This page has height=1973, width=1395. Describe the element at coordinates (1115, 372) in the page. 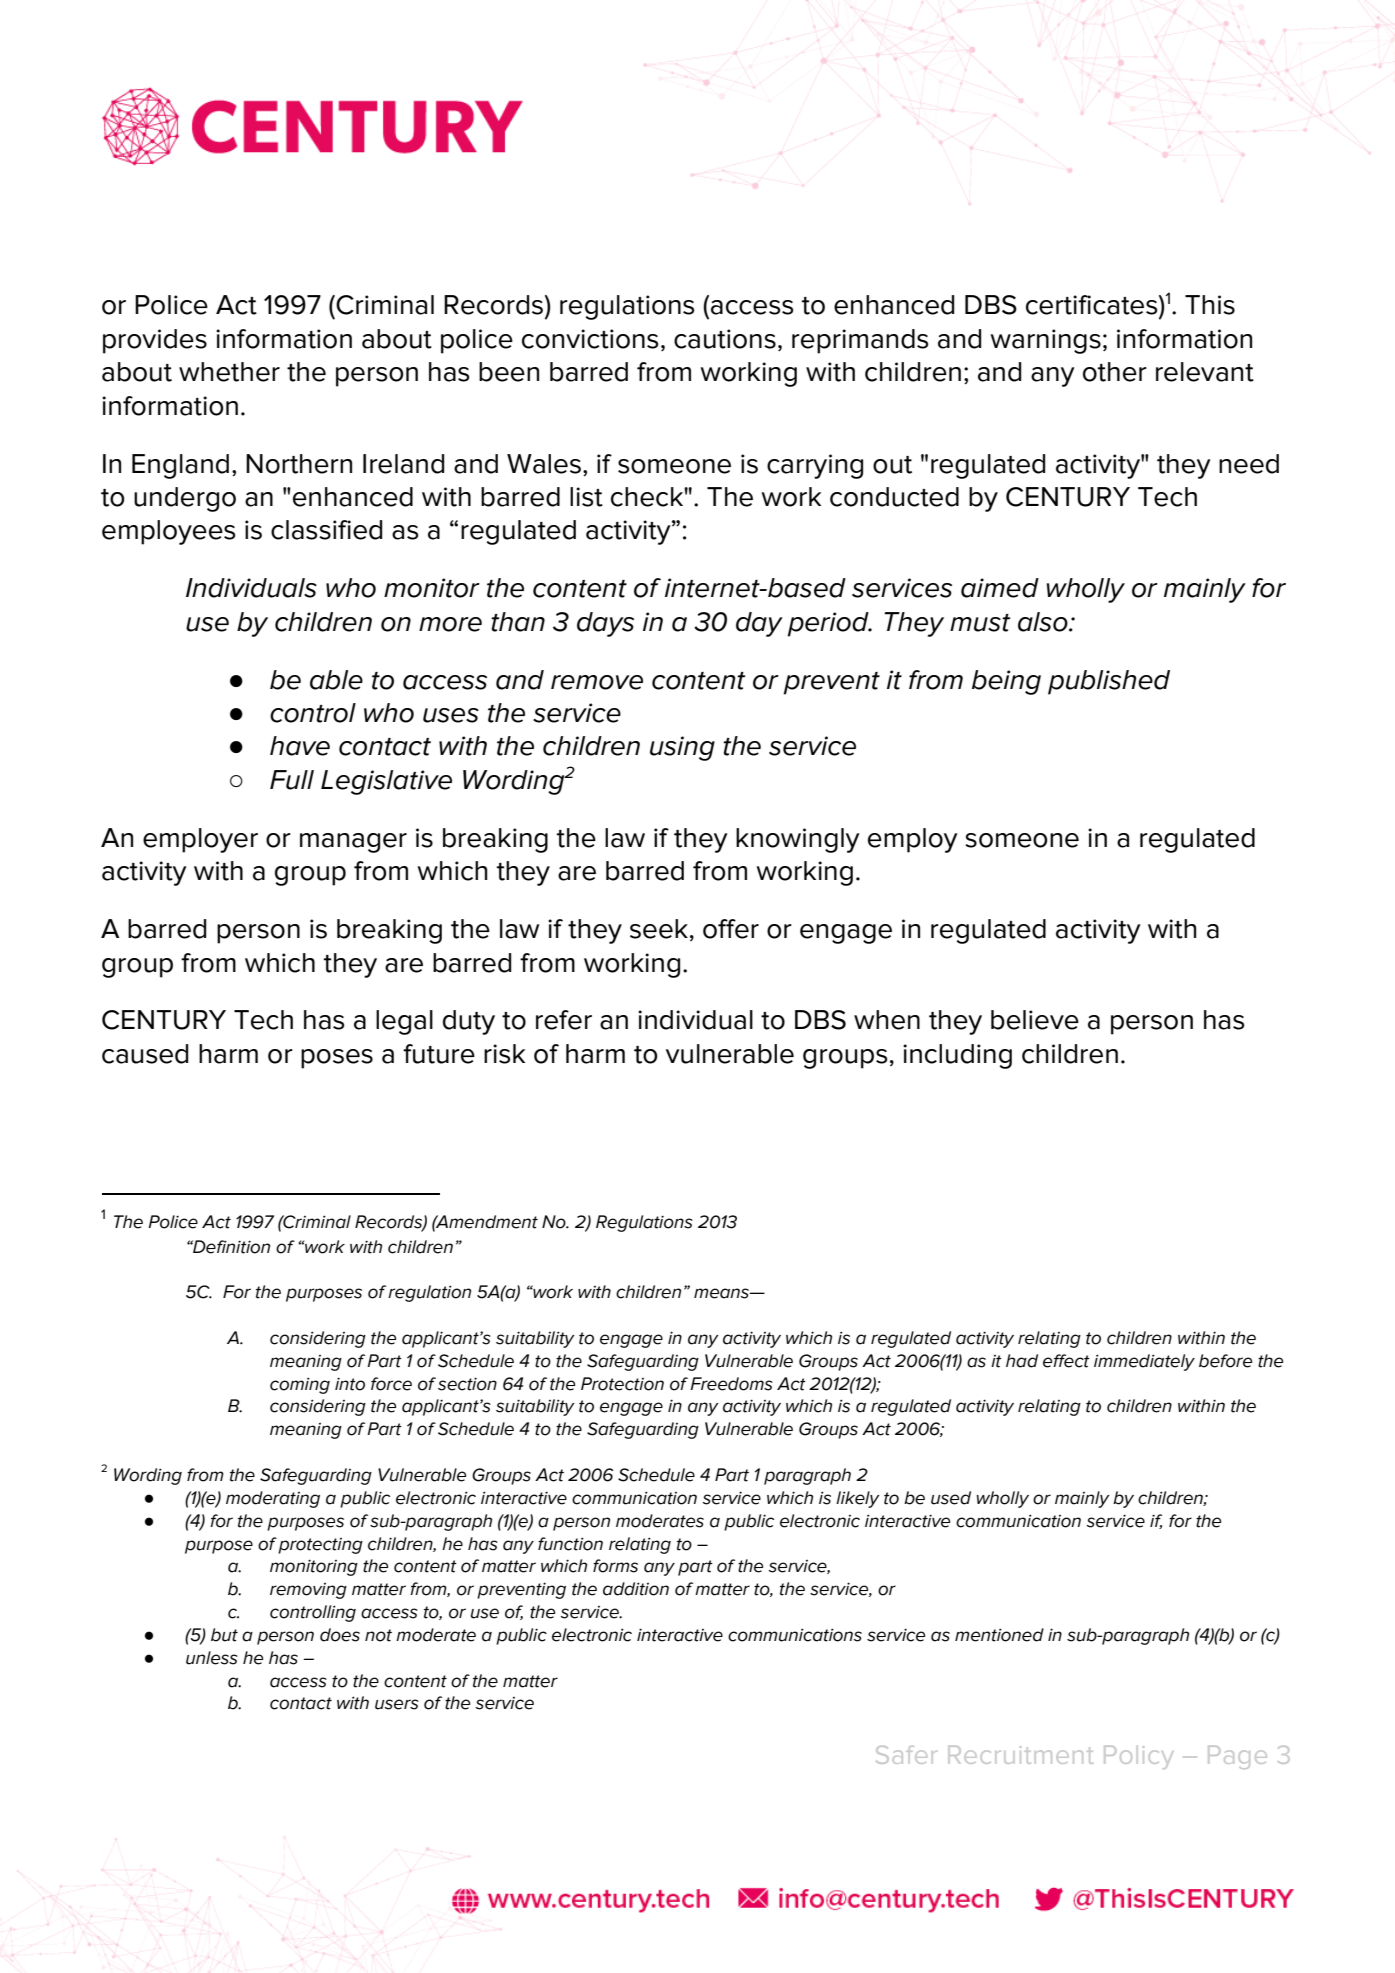

I see `other` at that location.
